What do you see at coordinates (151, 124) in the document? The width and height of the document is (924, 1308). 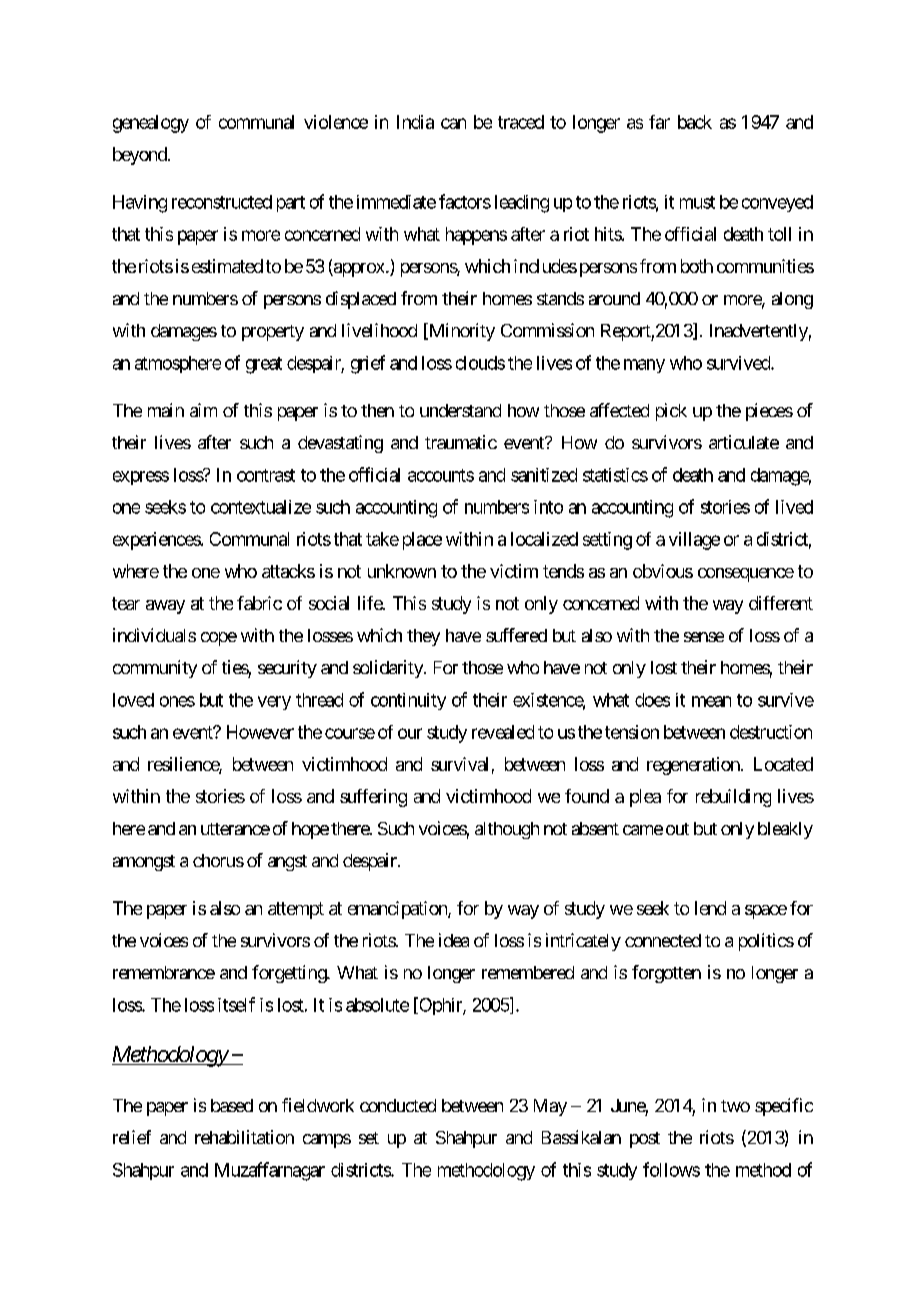 I see `genealogy` at bounding box center [151, 124].
